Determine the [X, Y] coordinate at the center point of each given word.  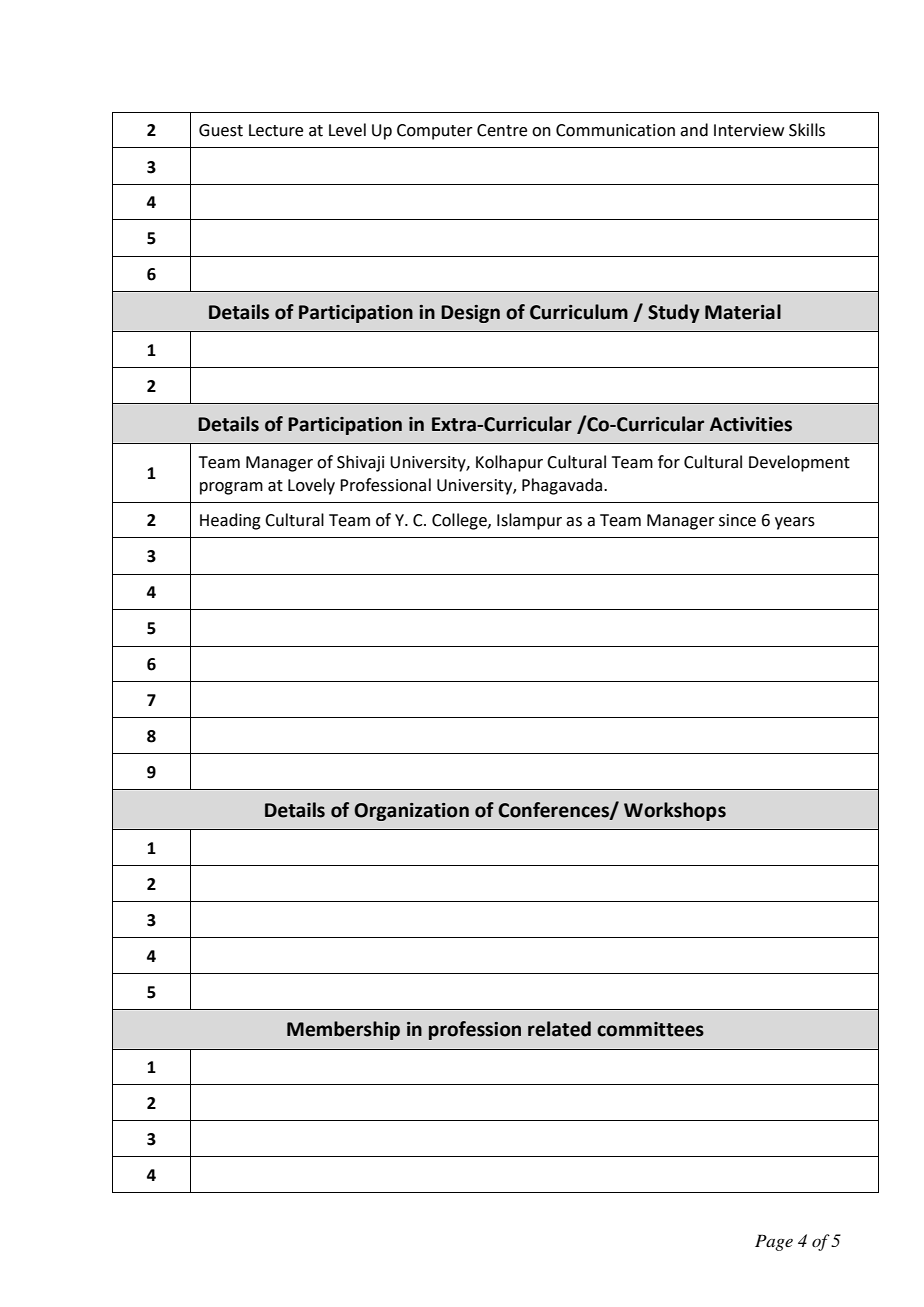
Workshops [675, 811]
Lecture [276, 130]
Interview [749, 130]
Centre [502, 130]
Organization [411, 812]
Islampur [529, 521]
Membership [343, 1030]
